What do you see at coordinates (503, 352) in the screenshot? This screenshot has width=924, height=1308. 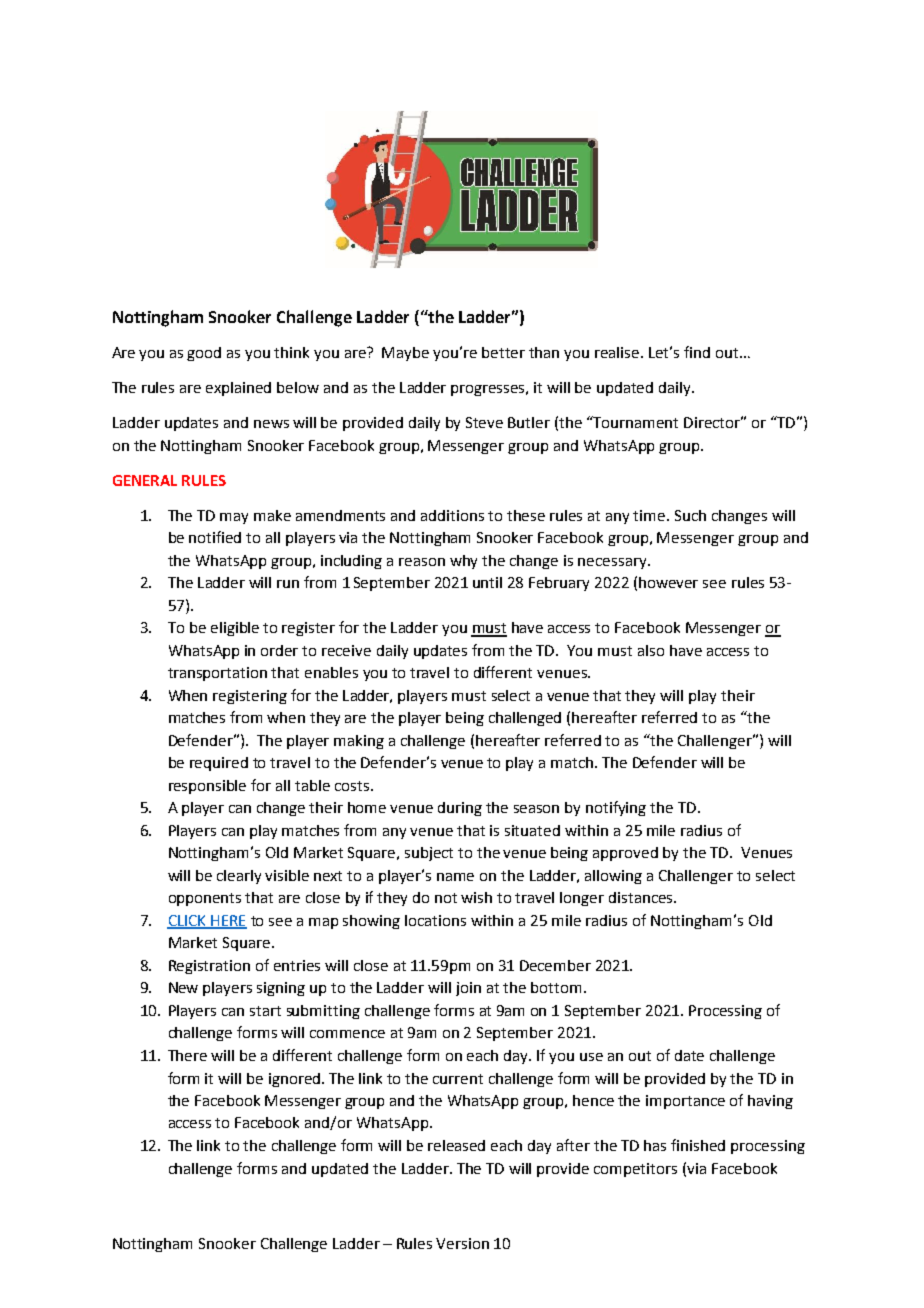 I see `better` at bounding box center [503, 352].
